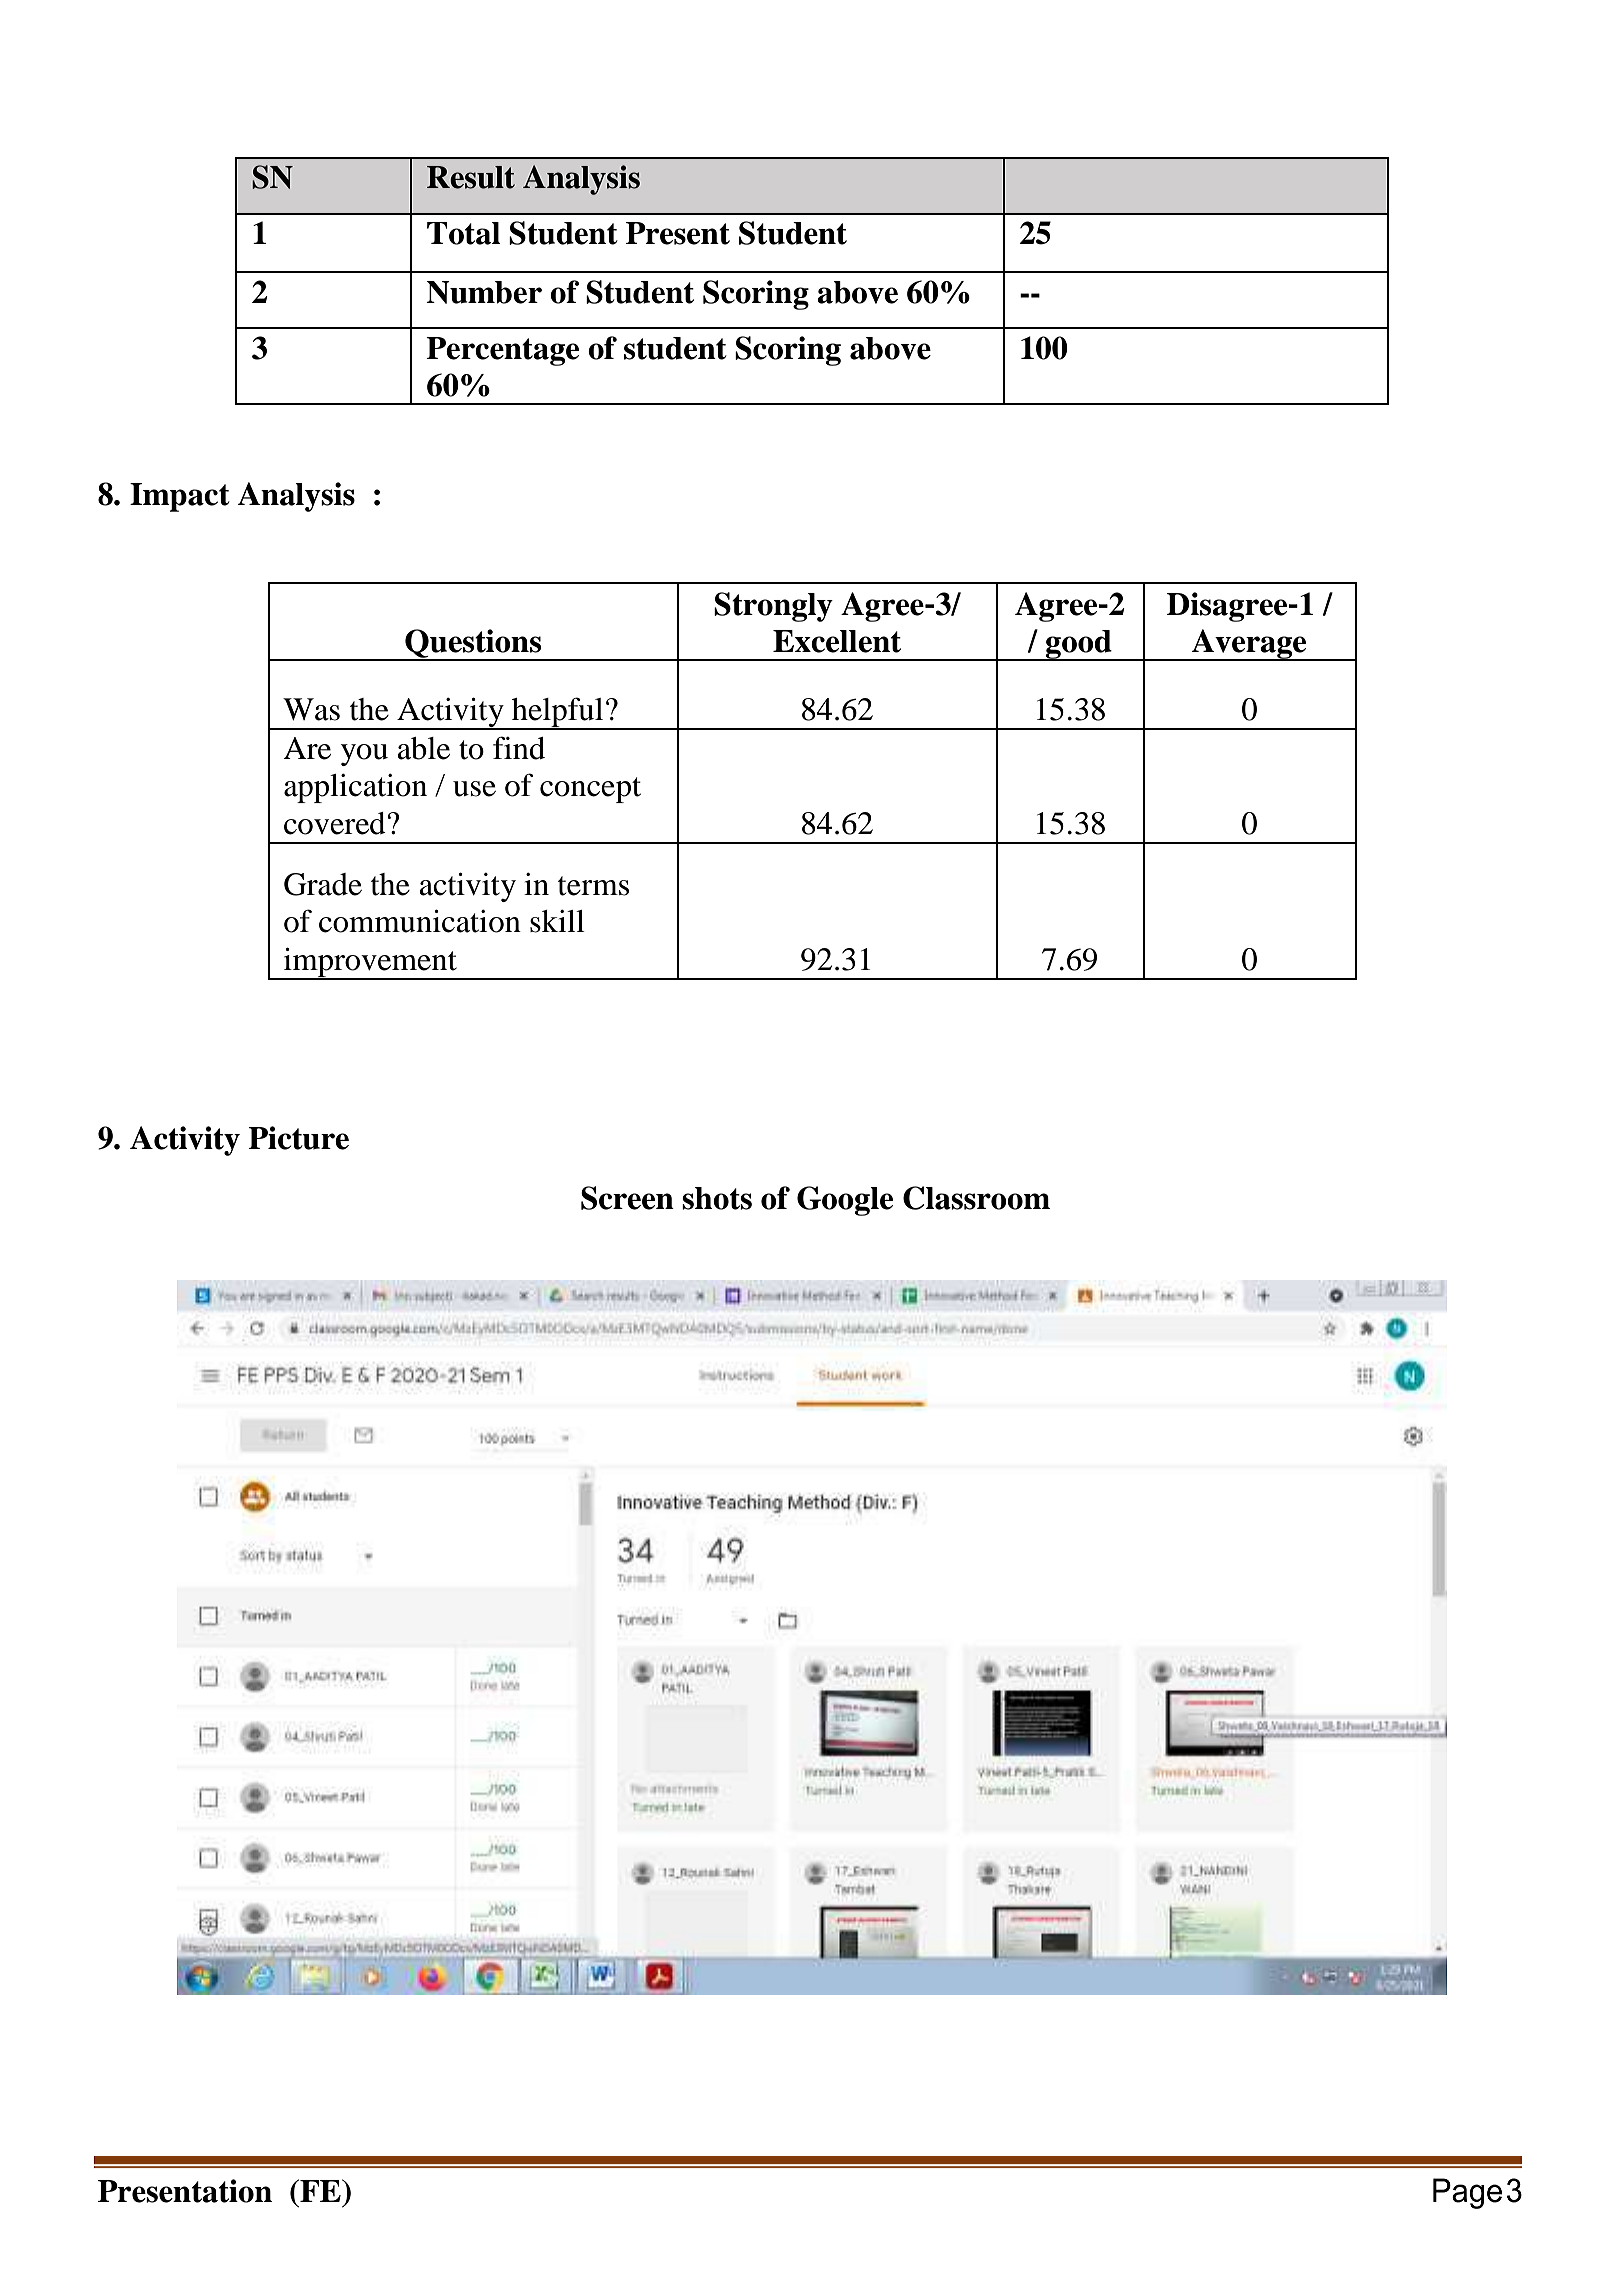 The height and width of the screenshot is (2285, 1616). What do you see at coordinates (298, 1138) in the screenshot?
I see `Picture` at bounding box center [298, 1138].
